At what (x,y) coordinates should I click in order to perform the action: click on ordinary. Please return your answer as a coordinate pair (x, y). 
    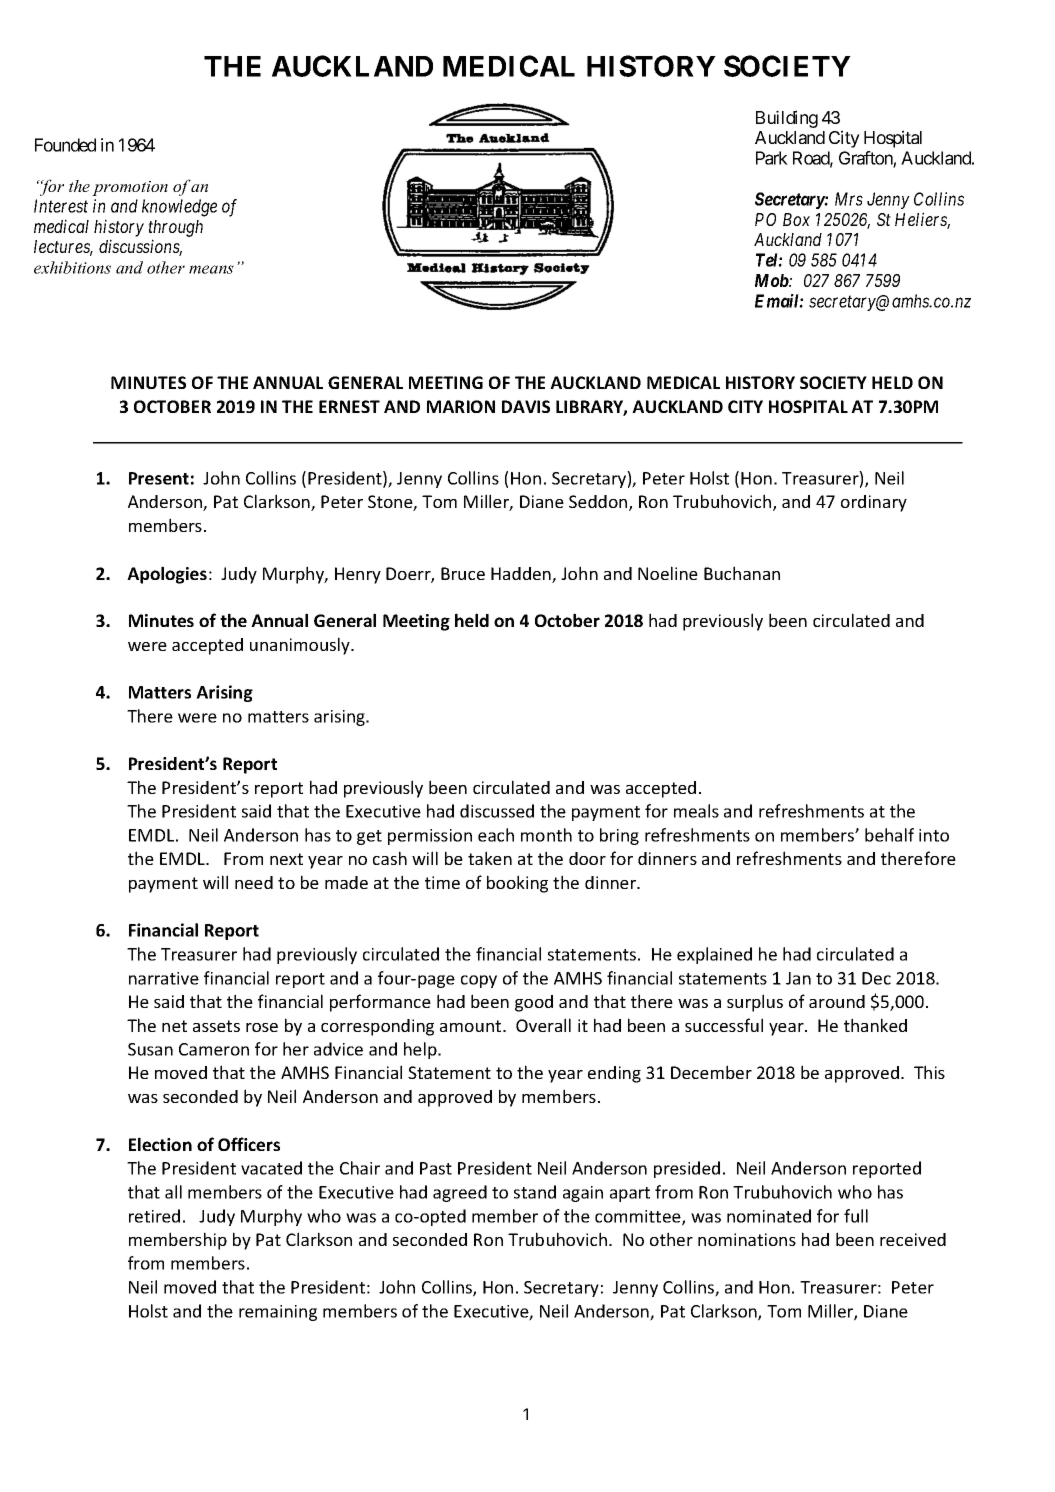
    Looking at the image, I should click on (874, 503).
